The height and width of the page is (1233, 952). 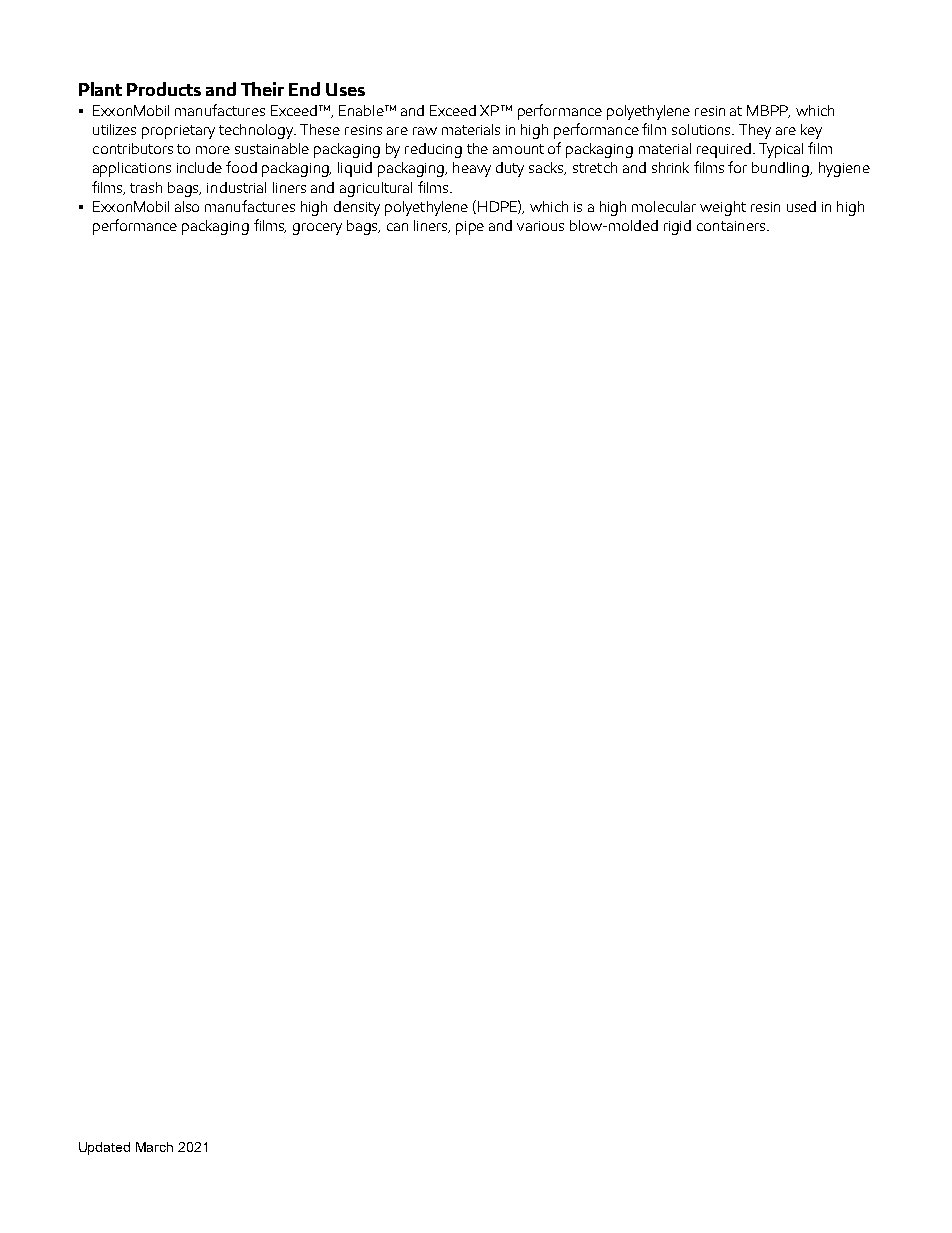 I want to click on March, so click(x=154, y=1147).
